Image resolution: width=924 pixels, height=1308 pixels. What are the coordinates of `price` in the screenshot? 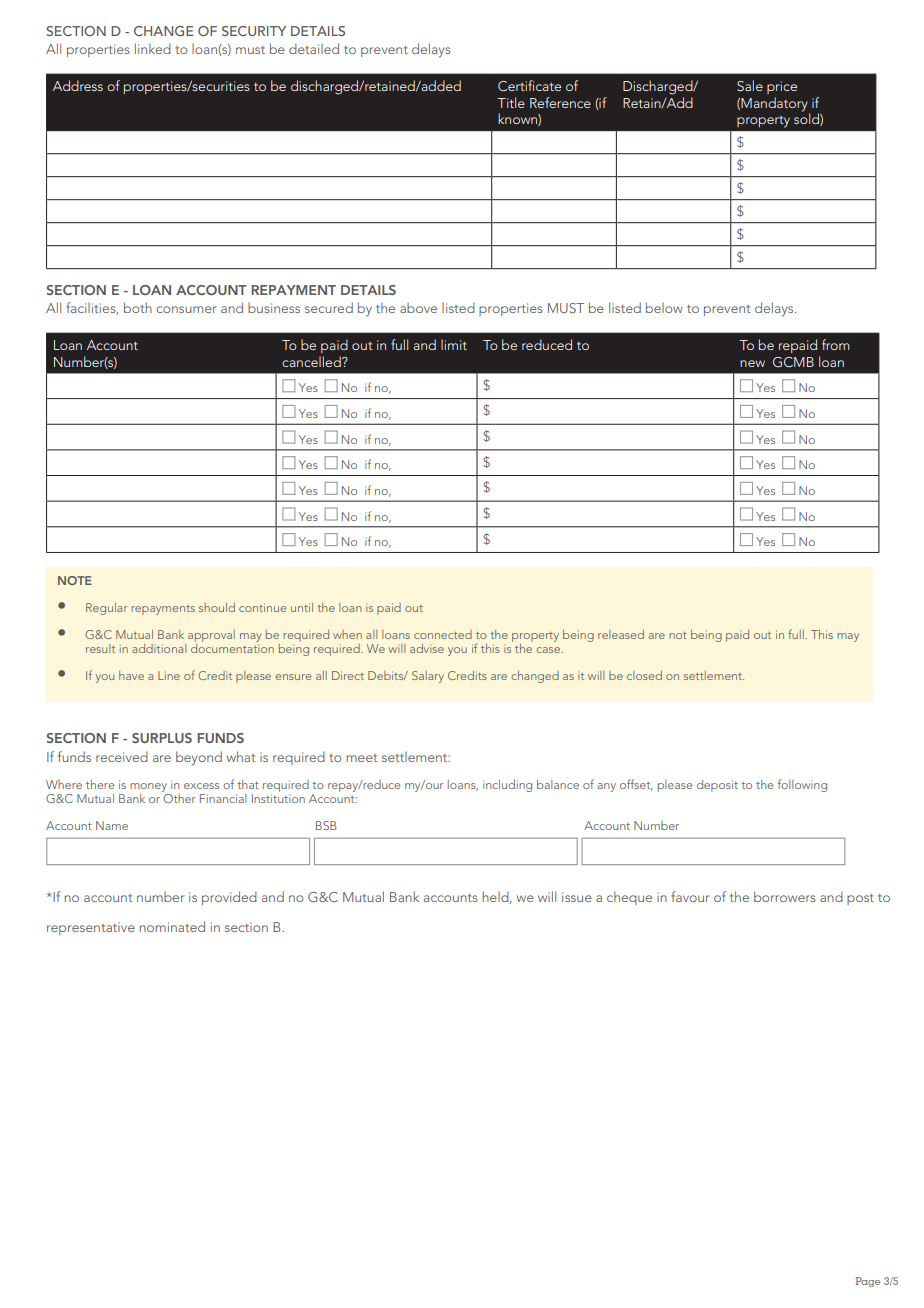 It's located at (782, 87).
